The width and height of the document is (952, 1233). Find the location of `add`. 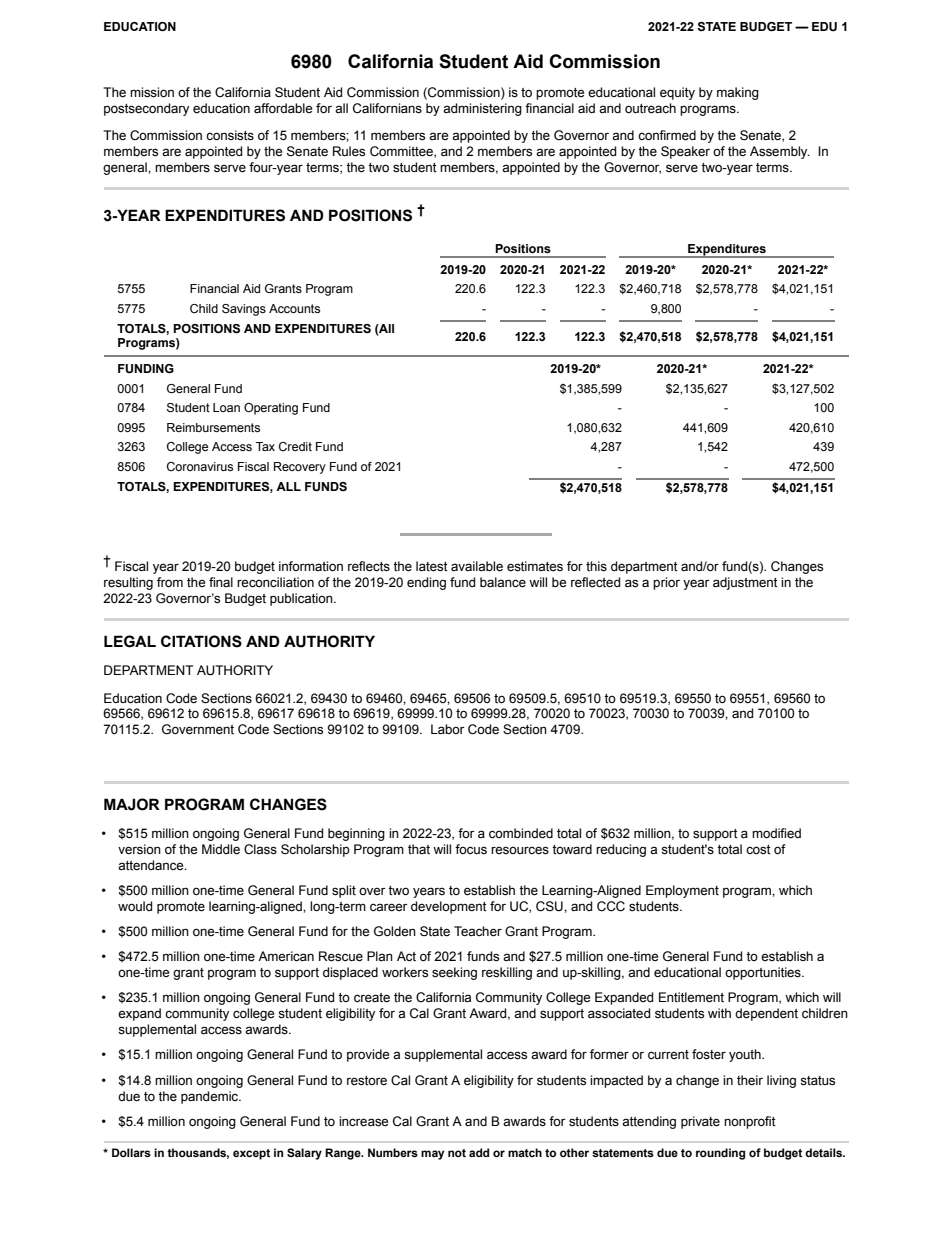

add is located at coordinates (479, 1152).
